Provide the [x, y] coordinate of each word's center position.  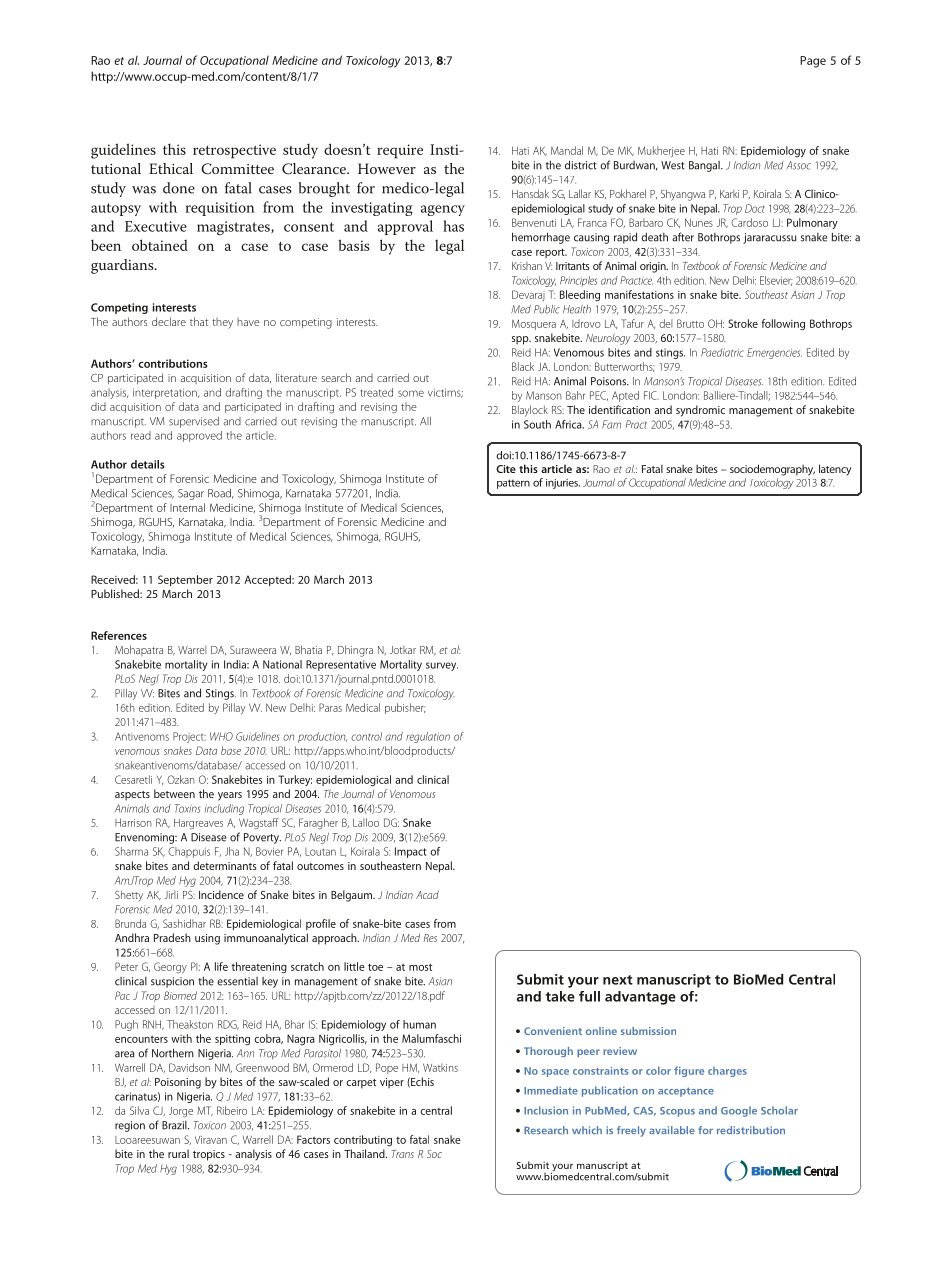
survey [442, 666]
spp [521, 340]
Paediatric [722, 352]
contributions [173, 363]
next [618, 980]
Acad [427, 894]
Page [813, 62]
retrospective [234, 151]
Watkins [440, 1067]
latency [835, 470]
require [400, 151]
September [185, 580]
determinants [225, 865]
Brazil [175, 1125]
